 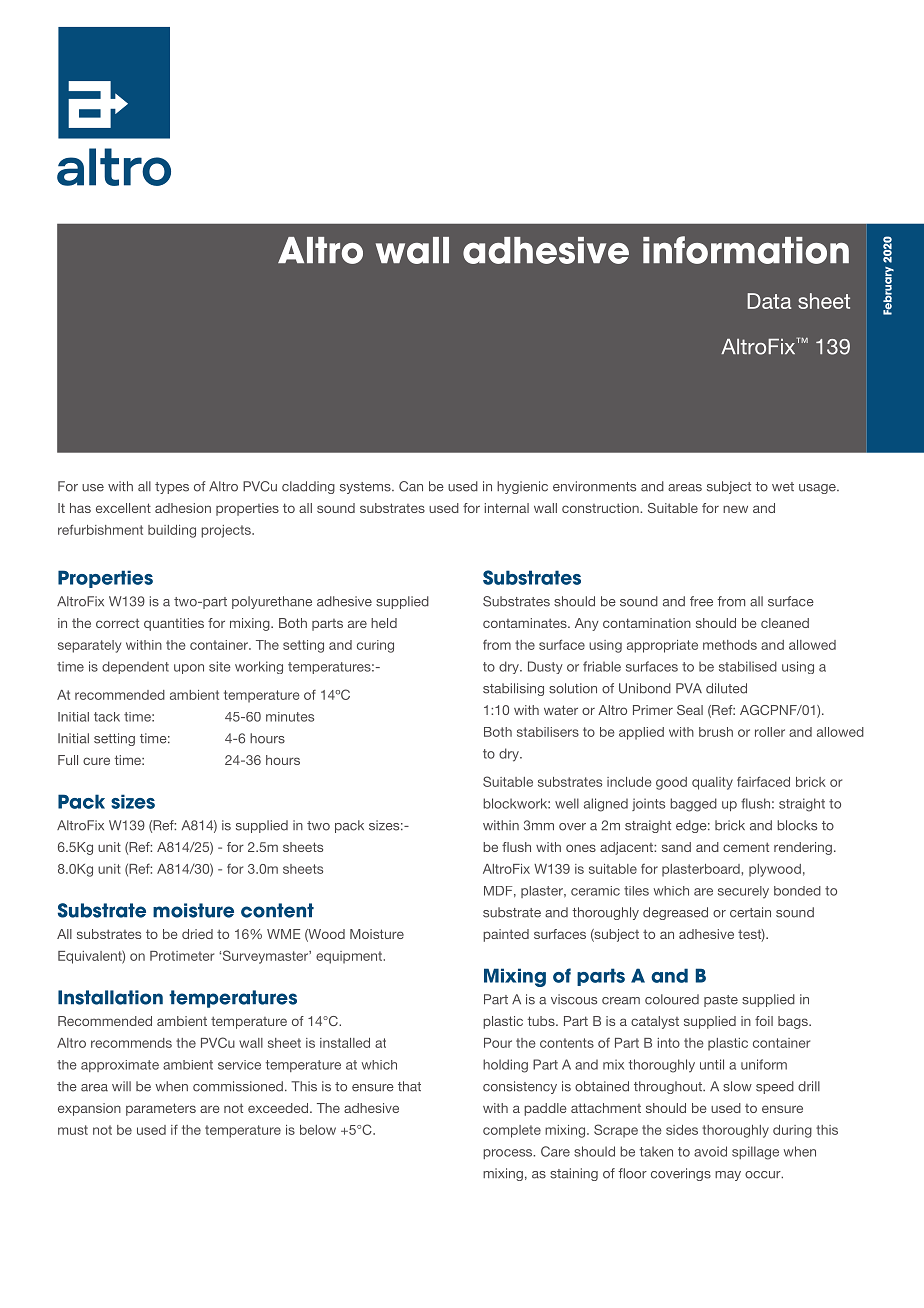 What do you see at coordinates (769, 301) in the page?
I see `Data` at bounding box center [769, 301].
